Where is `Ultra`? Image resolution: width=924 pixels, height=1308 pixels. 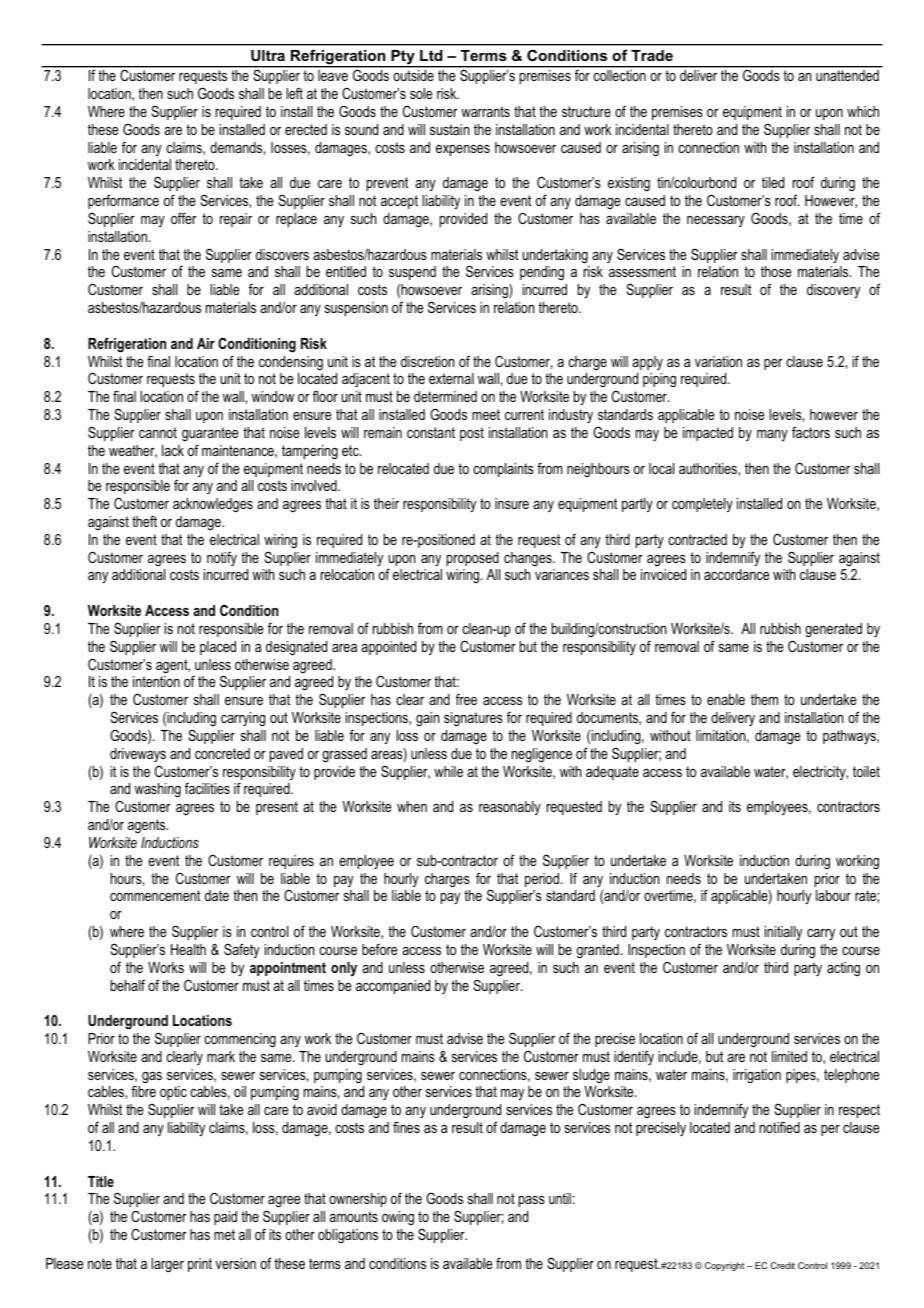
Ultra is located at coordinates (268, 55).
